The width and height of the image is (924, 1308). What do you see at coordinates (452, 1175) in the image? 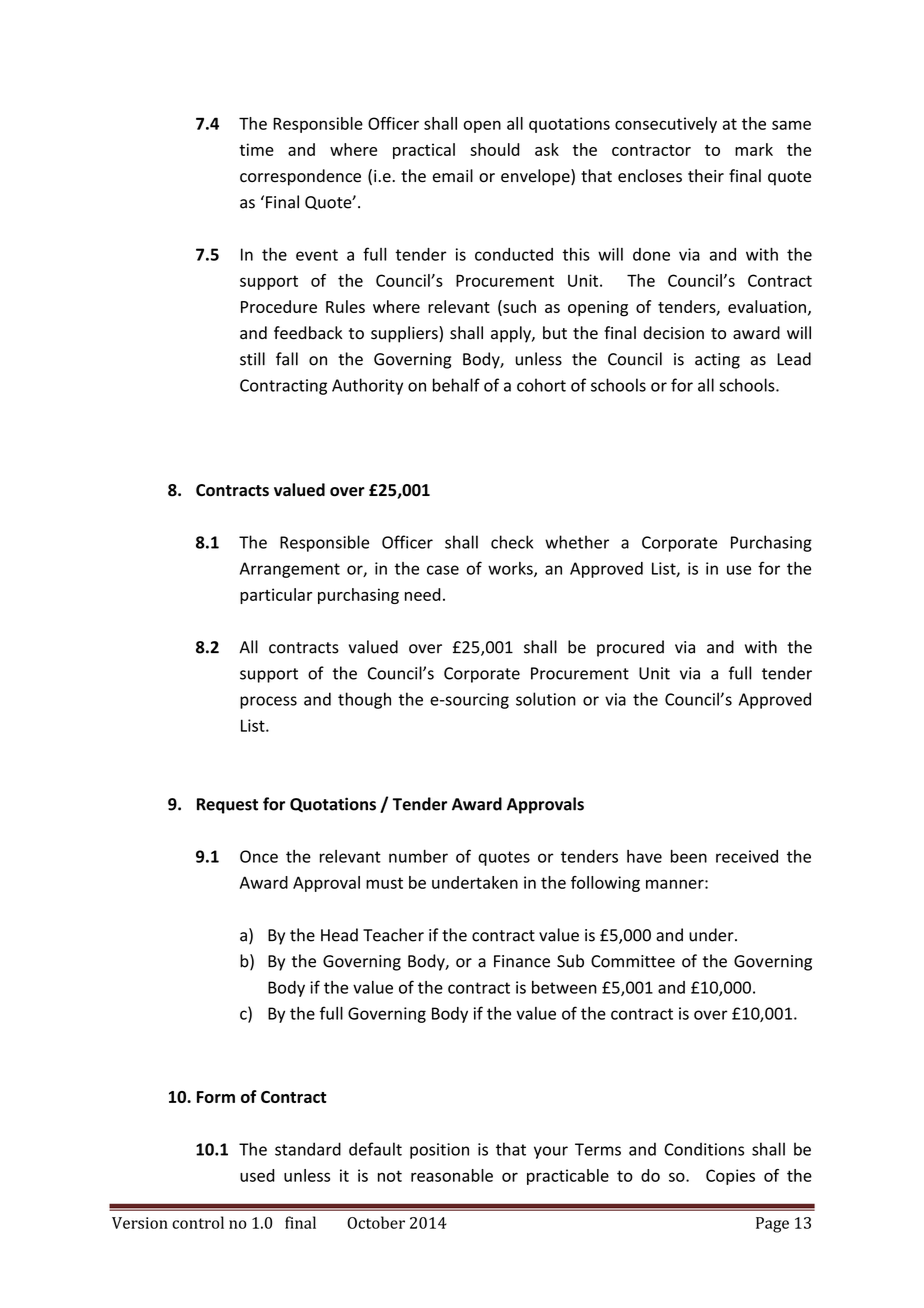
I see `reasonable` at bounding box center [452, 1175].
